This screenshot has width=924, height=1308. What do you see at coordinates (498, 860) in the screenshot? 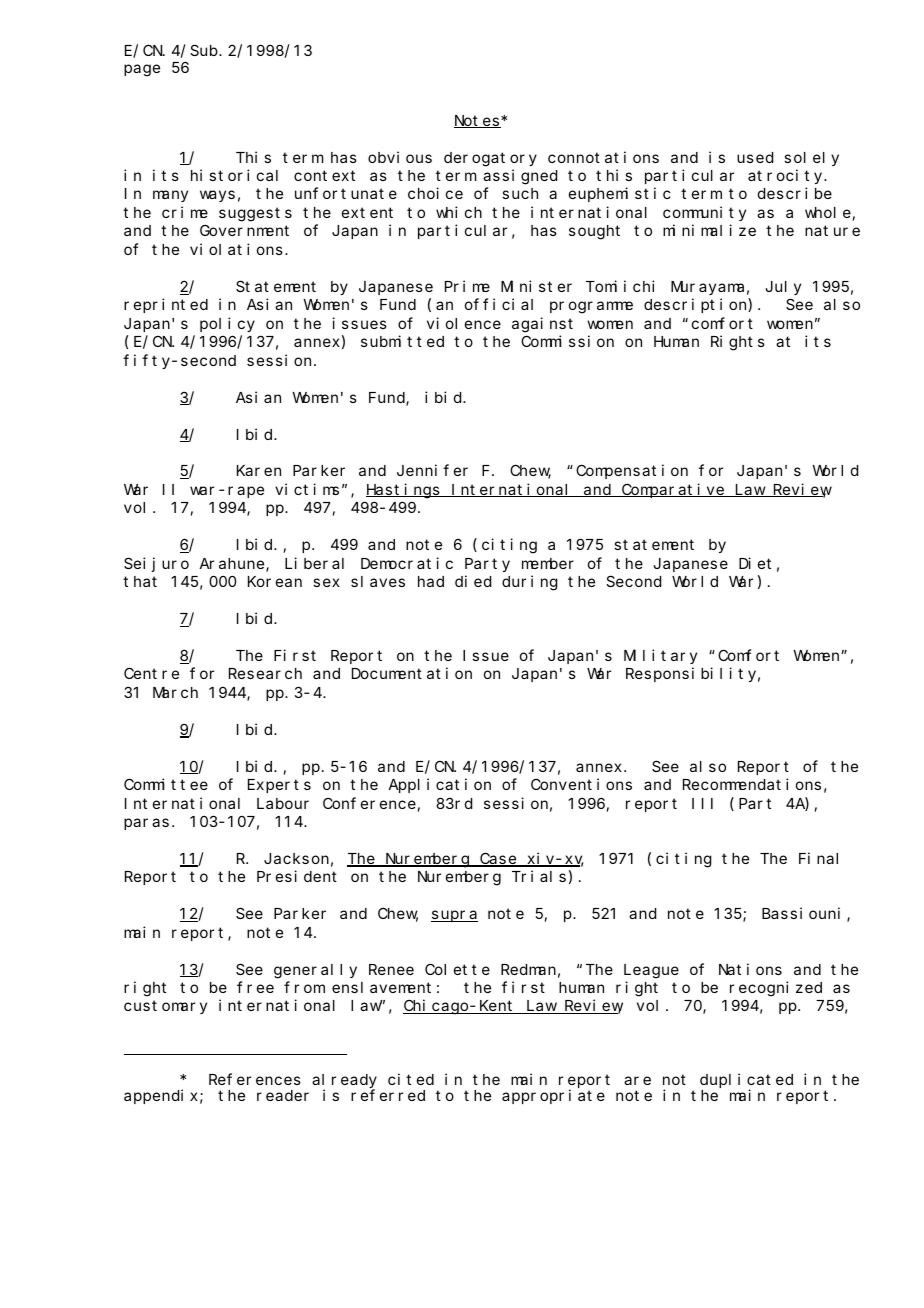
I see `Case` at bounding box center [498, 860].
